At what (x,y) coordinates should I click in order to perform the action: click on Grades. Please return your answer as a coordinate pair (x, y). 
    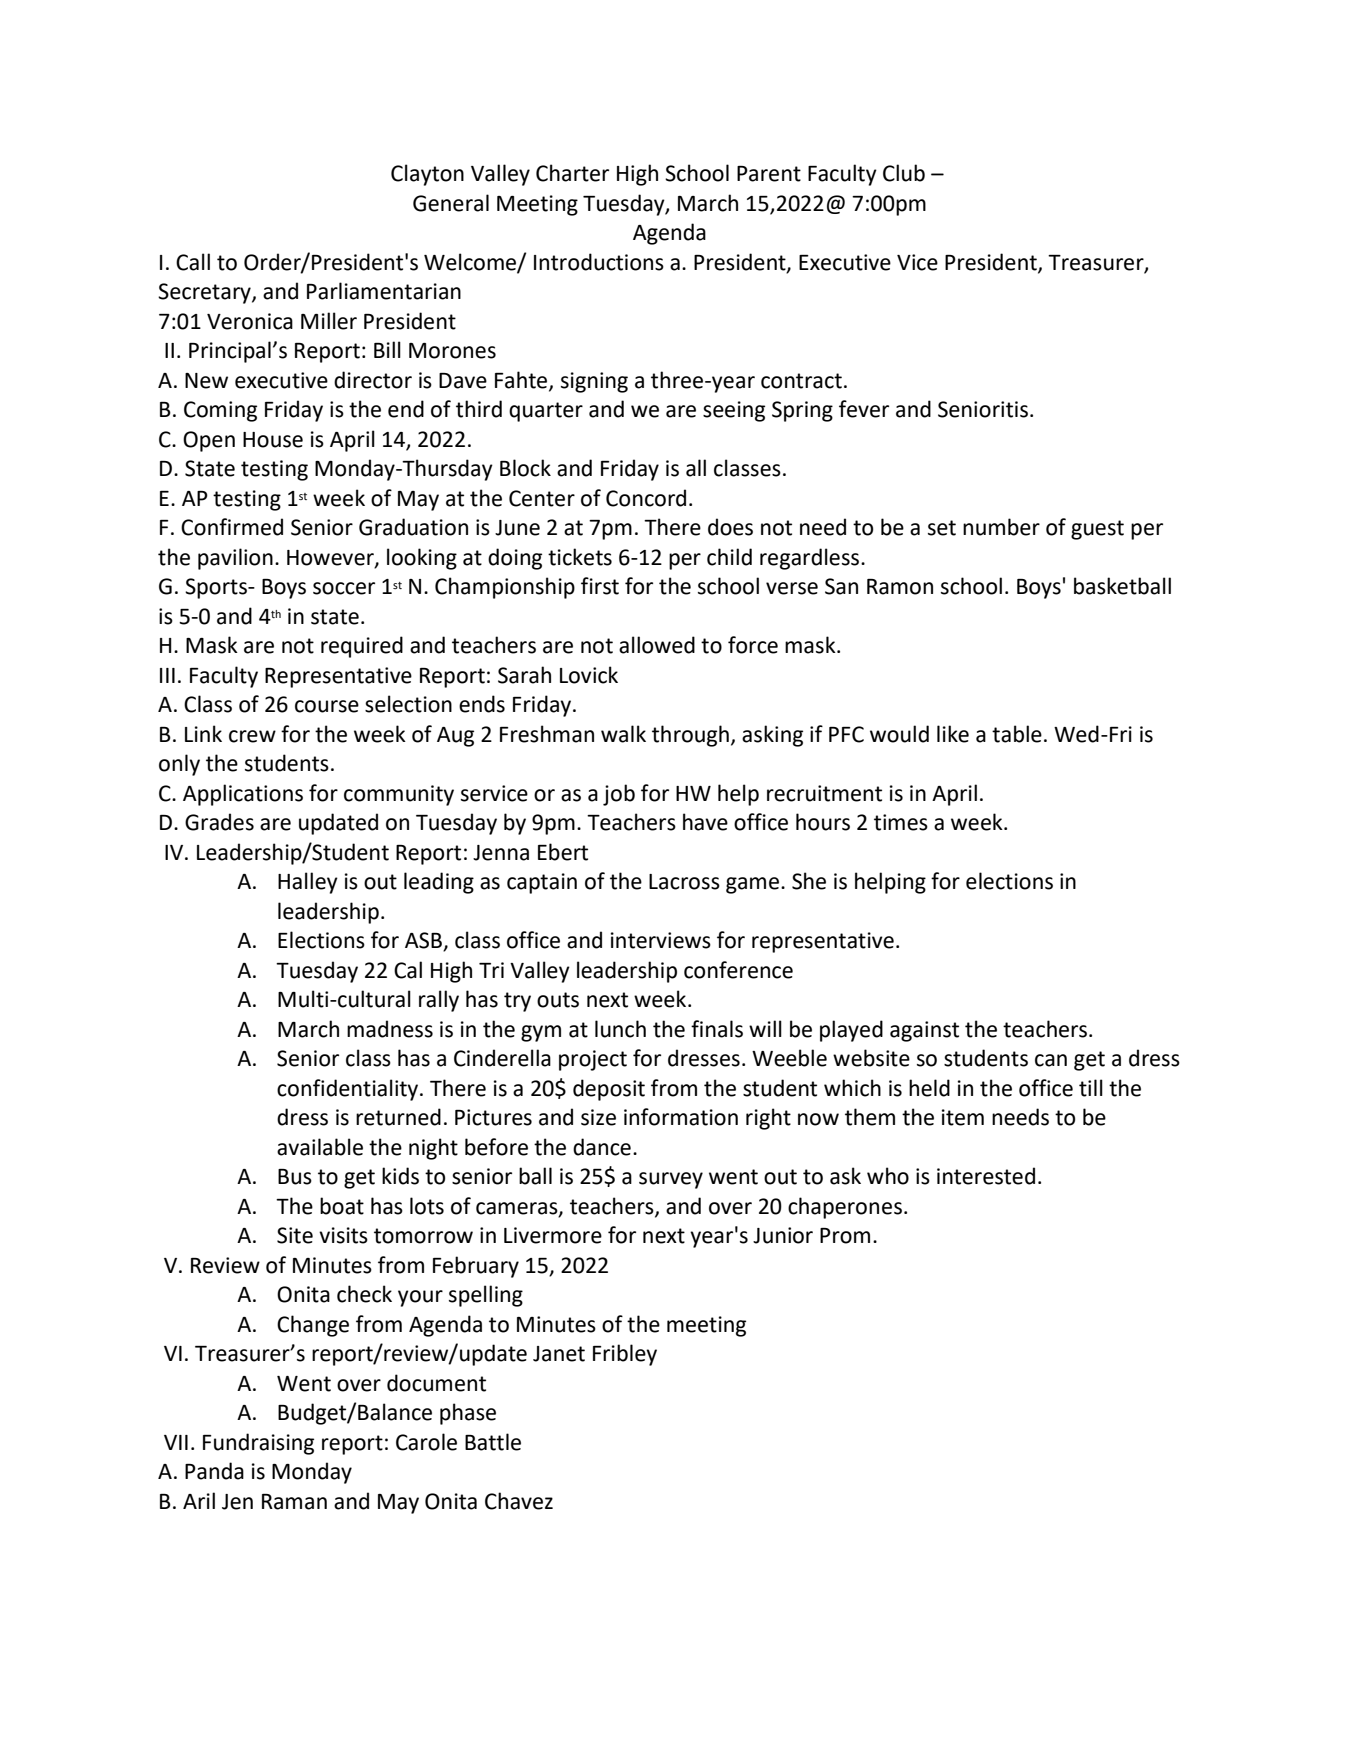
    Looking at the image, I should click on (219, 822).
